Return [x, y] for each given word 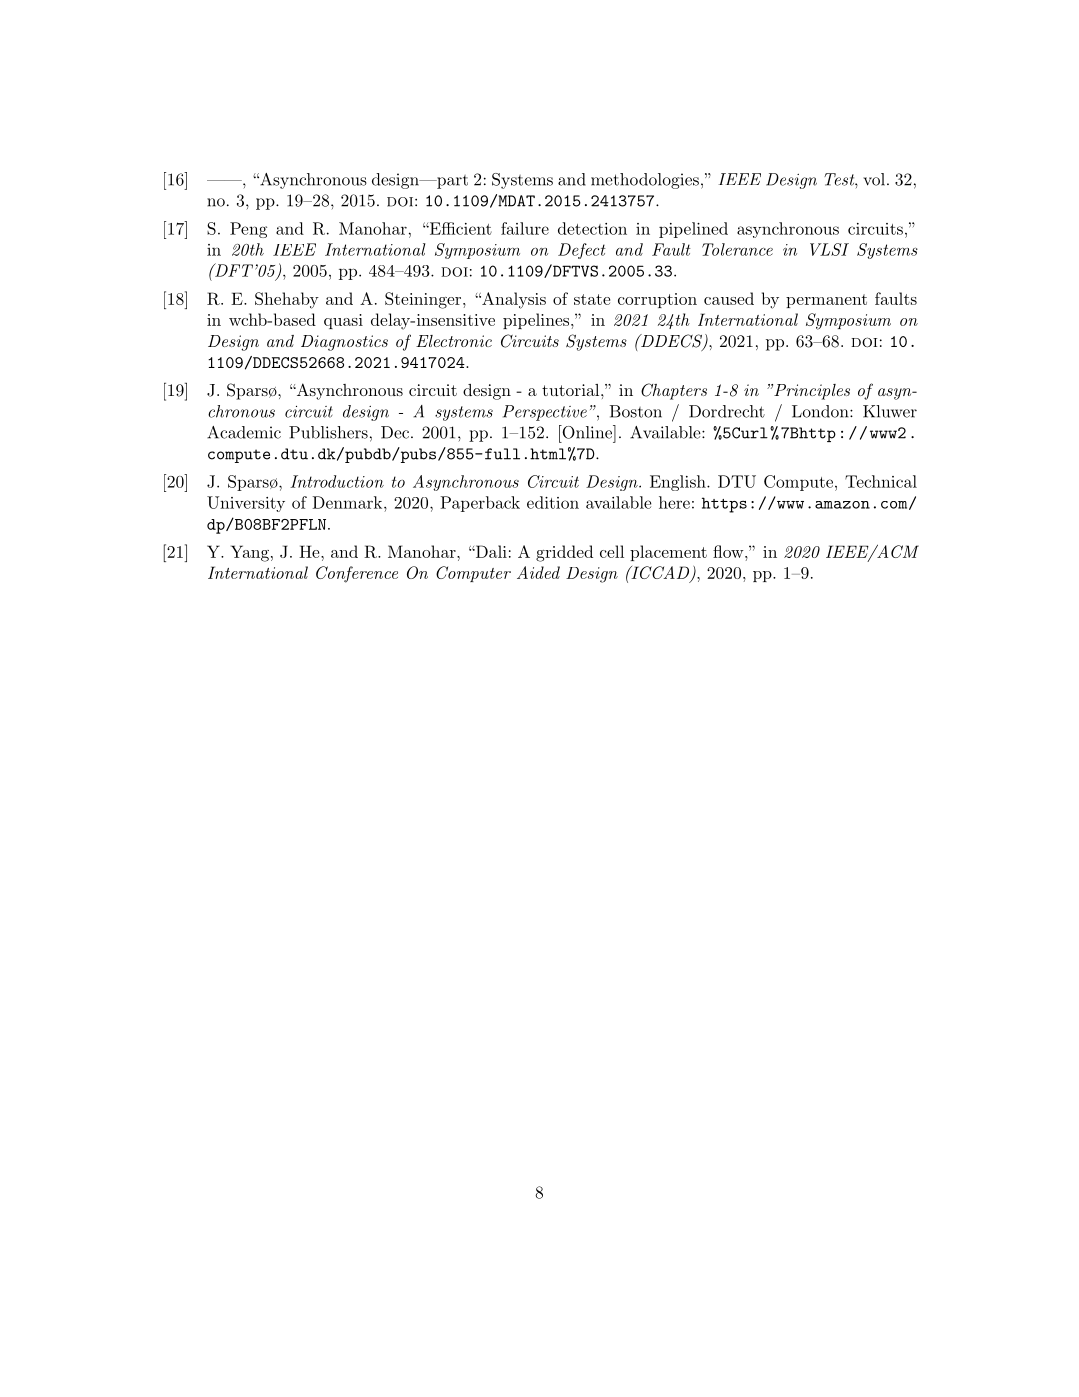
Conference [357, 574]
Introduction [337, 481]
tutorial [570, 390]
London [821, 411]
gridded [564, 553]
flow [728, 551]
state [592, 299]
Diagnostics [344, 343]
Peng [248, 230]
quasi [343, 321]
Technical [881, 481]
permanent [826, 301]
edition [553, 502]
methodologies [645, 181]
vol [875, 179]
